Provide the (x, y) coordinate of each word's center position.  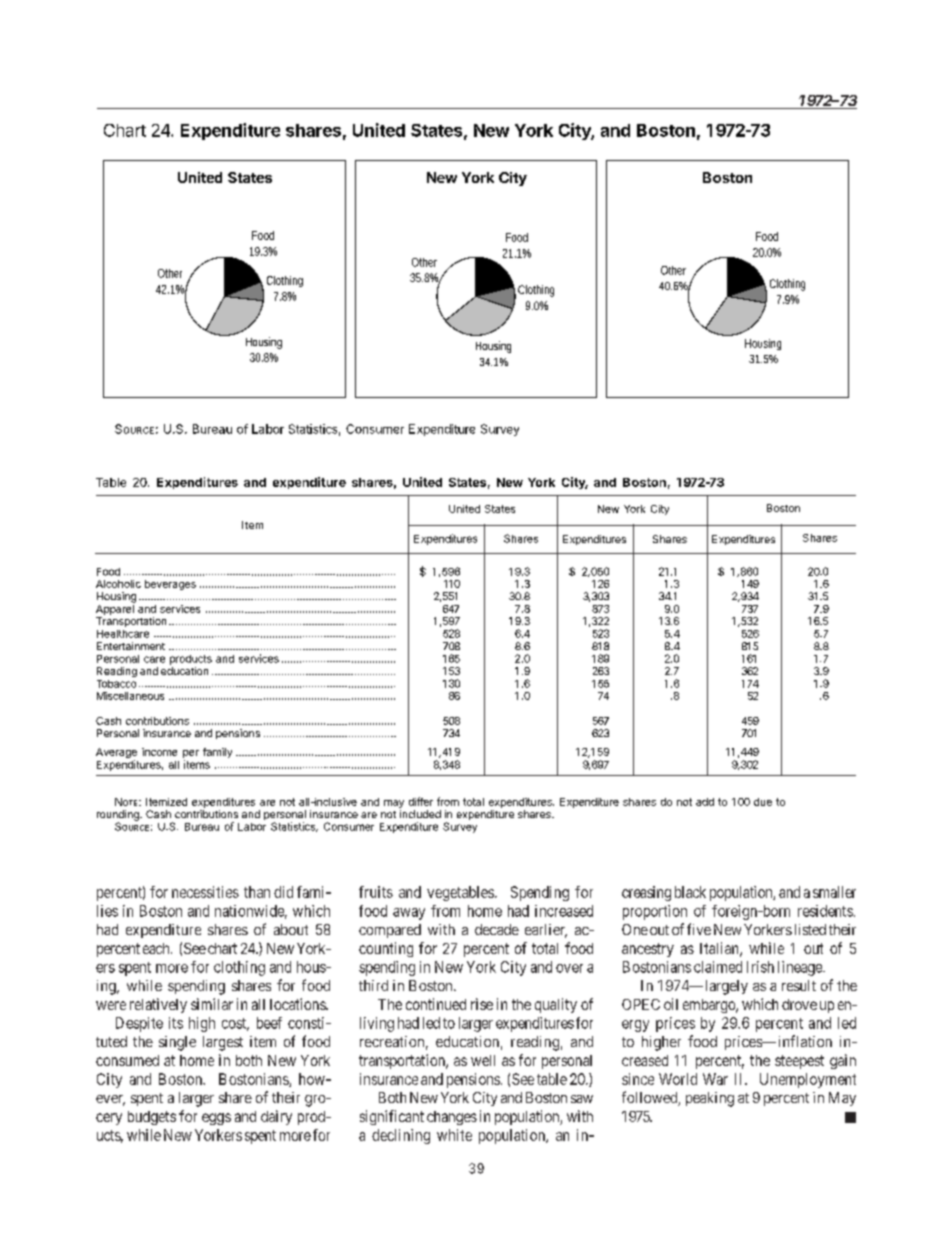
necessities (205, 892)
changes (452, 1118)
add (705, 802)
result (799, 985)
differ (421, 801)
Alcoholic (118, 584)
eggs (216, 1119)
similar (212, 1004)
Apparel (115, 608)
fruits (376, 892)
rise (482, 1004)
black (690, 892)
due (763, 802)
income (159, 752)
